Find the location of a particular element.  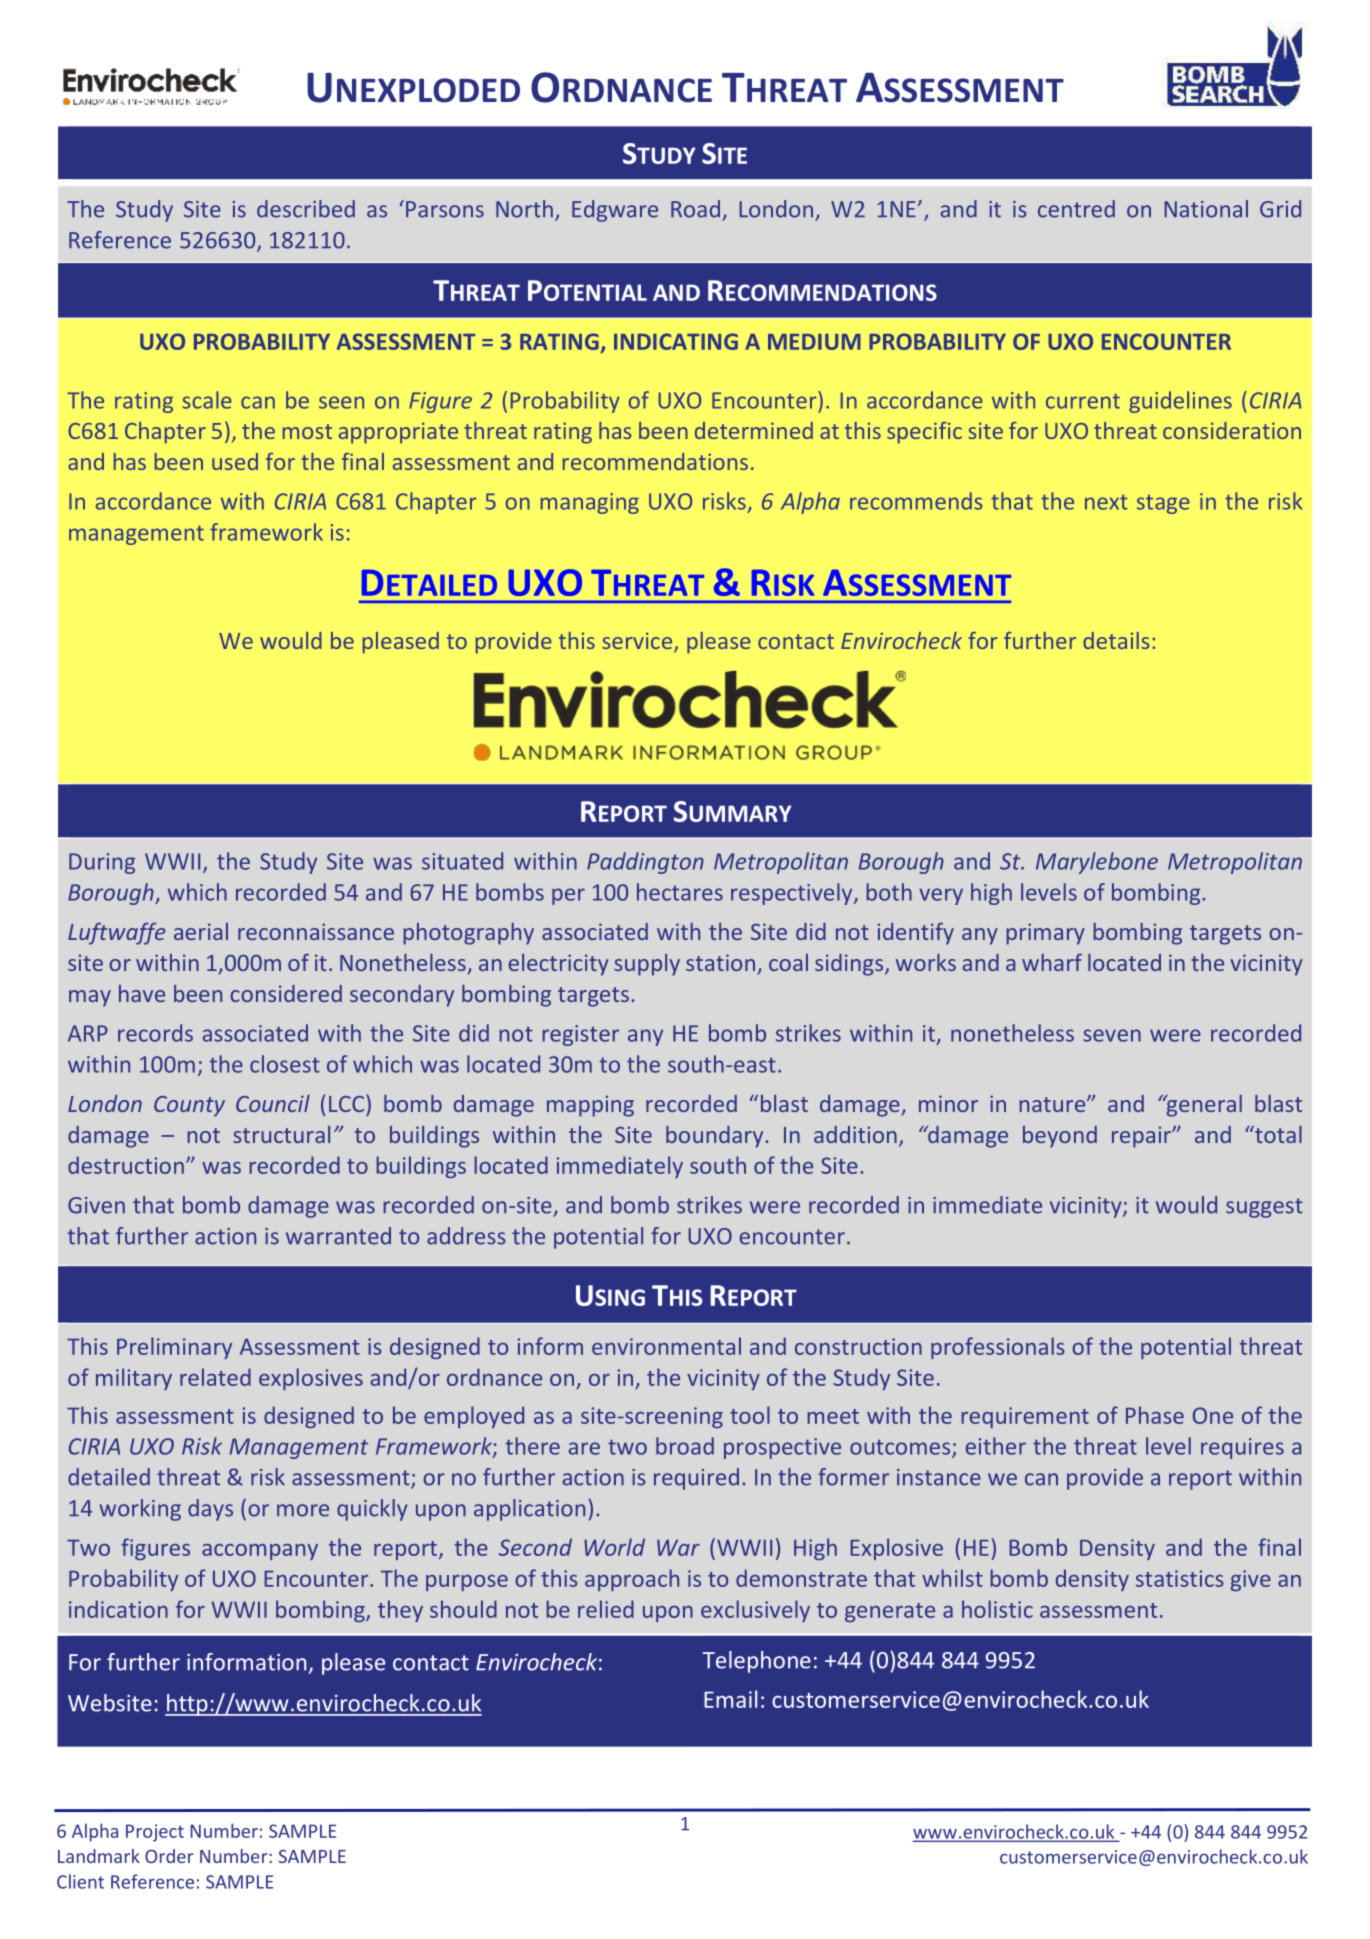

centred is located at coordinates (1076, 209).
